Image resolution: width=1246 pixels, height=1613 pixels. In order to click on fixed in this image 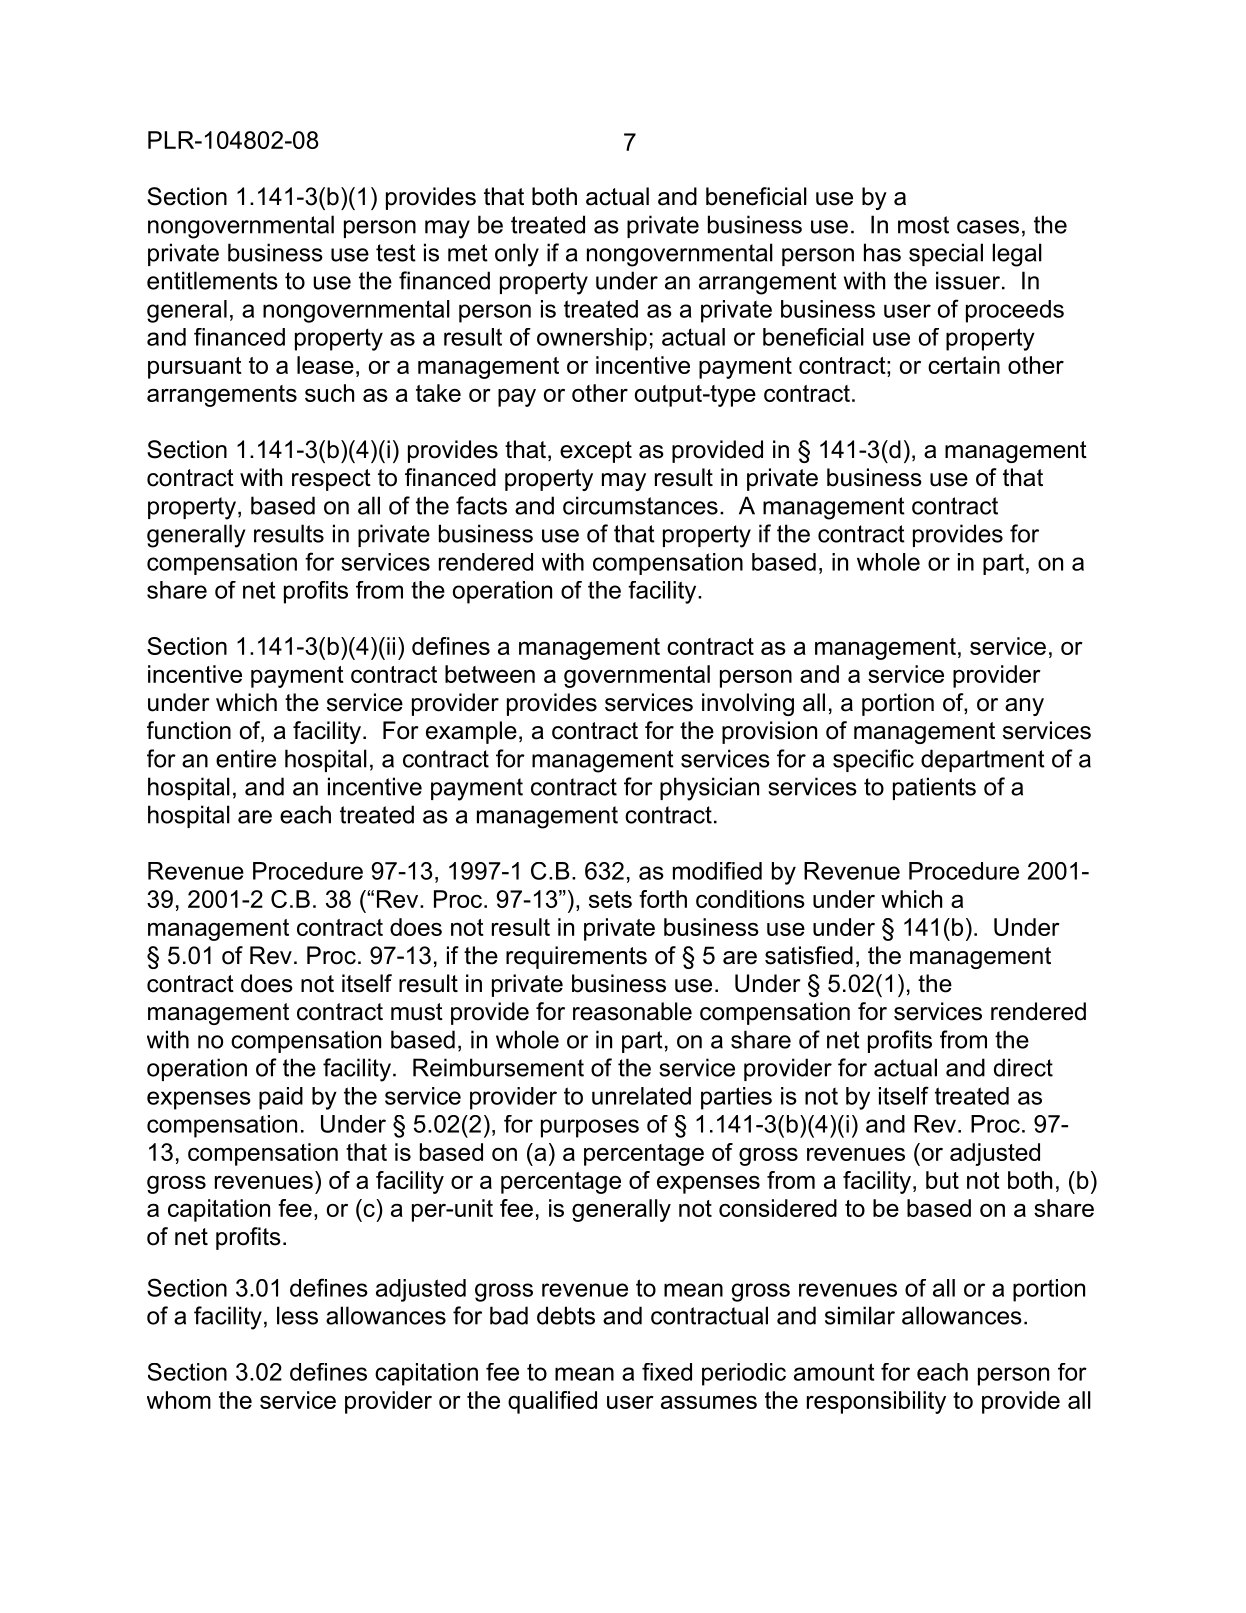, I will do `click(667, 1372)`.
